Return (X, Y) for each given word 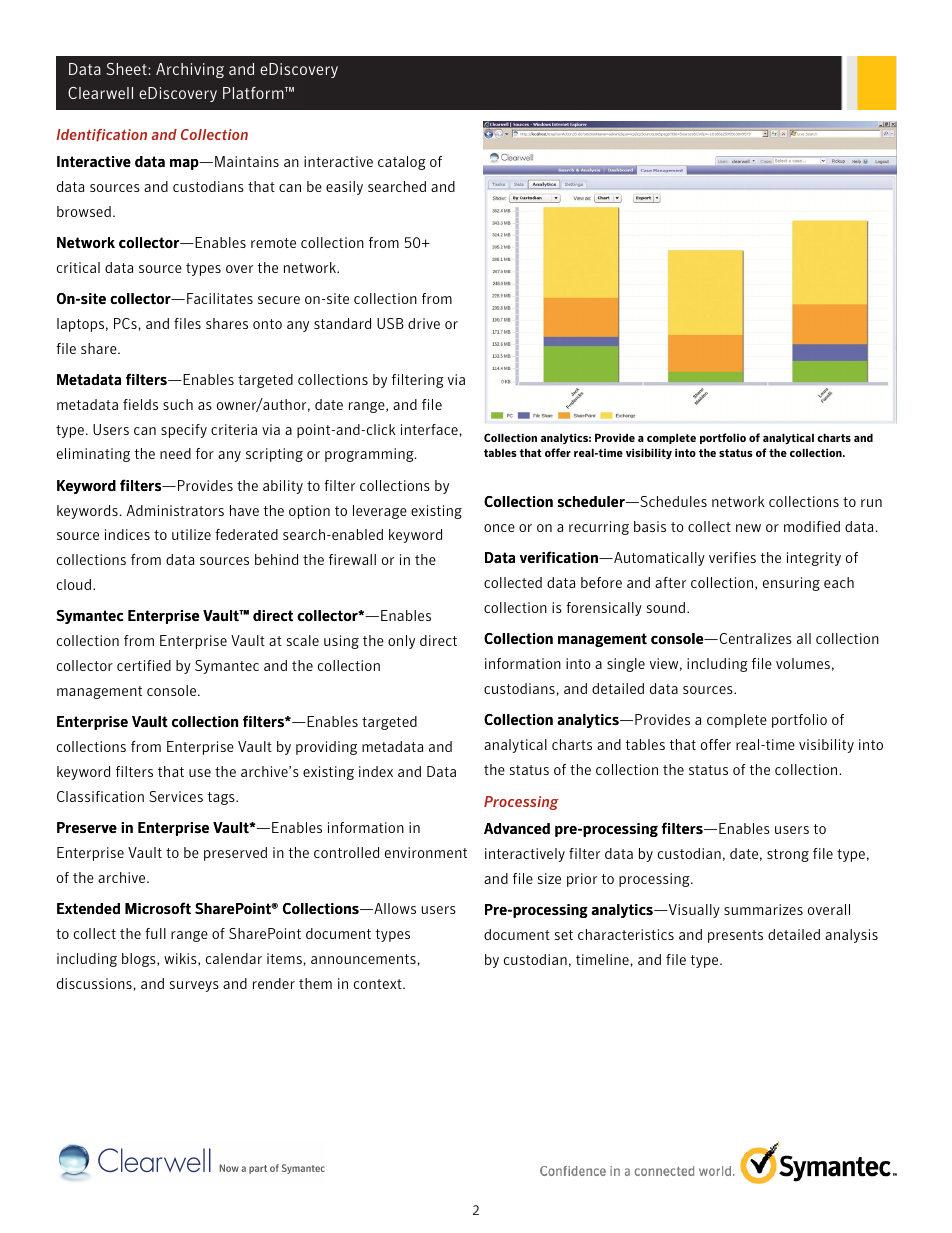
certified (144, 665)
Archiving (190, 70)
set (564, 935)
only (401, 642)
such (178, 404)
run (871, 503)
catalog (402, 163)
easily (344, 188)
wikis (181, 959)
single (626, 665)
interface (429, 429)
